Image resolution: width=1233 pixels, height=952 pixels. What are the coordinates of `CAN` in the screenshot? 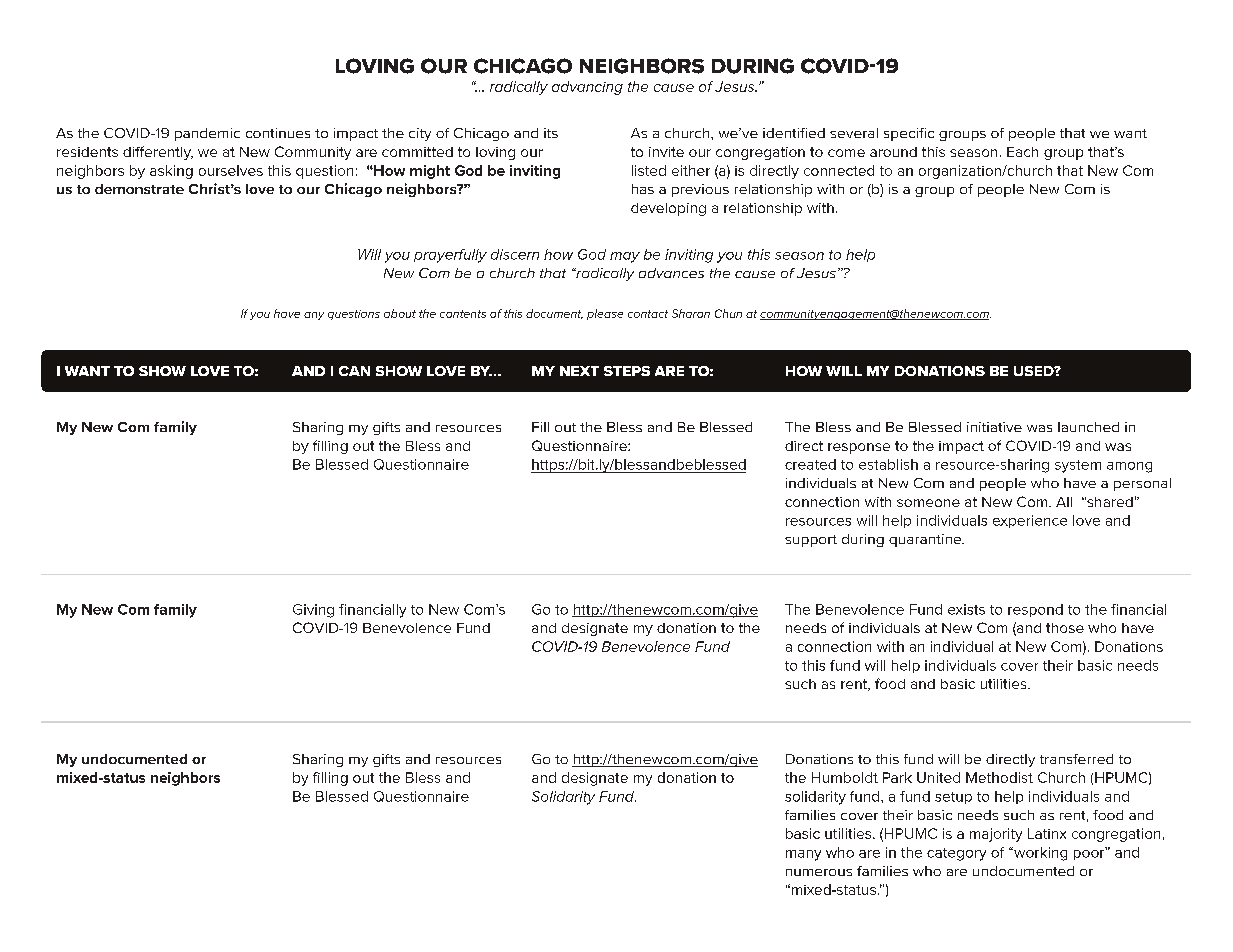 It's located at (354, 371).
